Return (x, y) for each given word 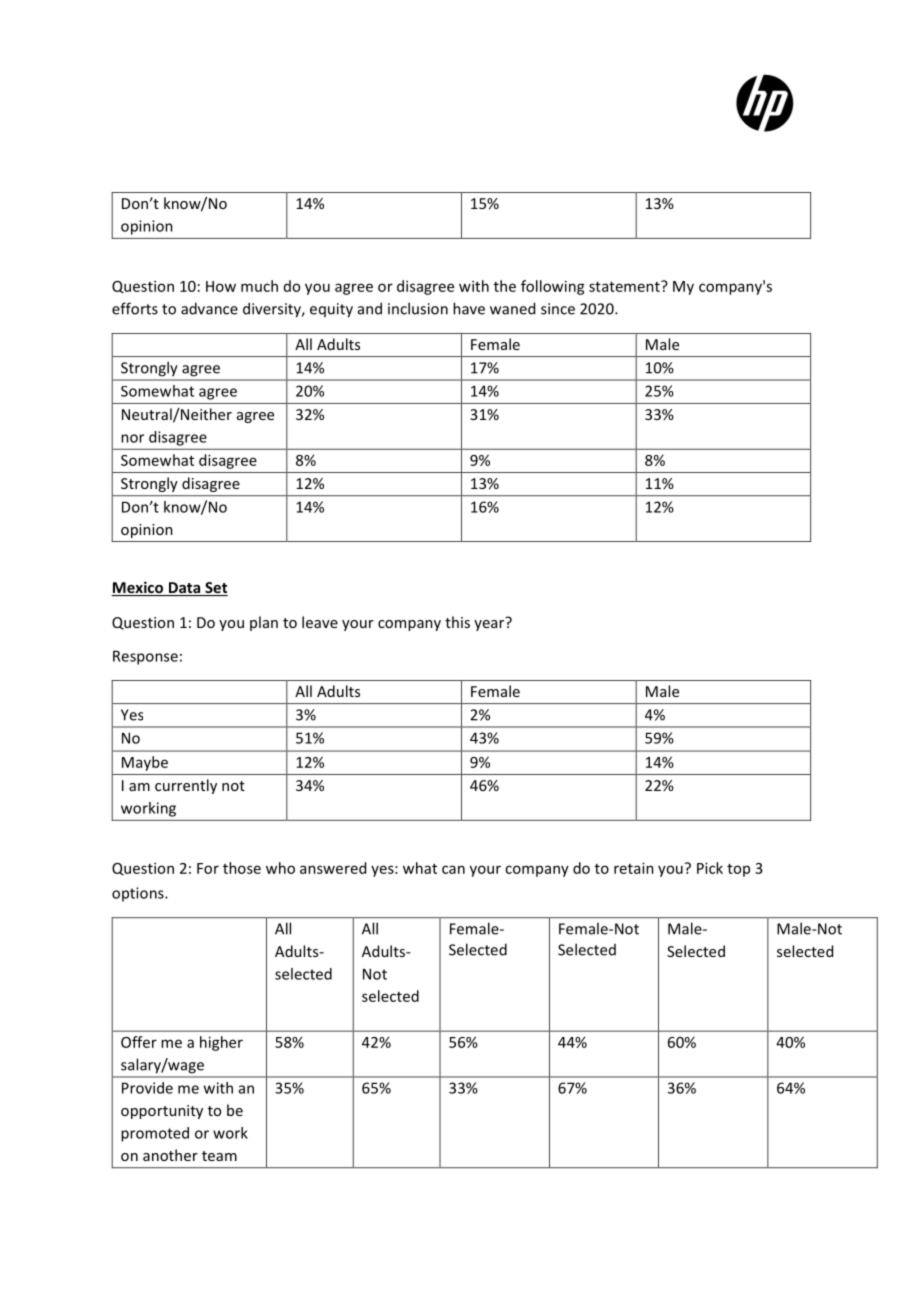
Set (215, 589)
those (242, 868)
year (490, 624)
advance (209, 308)
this (457, 622)
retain (634, 868)
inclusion (418, 308)
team (219, 1156)
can (453, 869)
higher (221, 1043)
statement (625, 286)
